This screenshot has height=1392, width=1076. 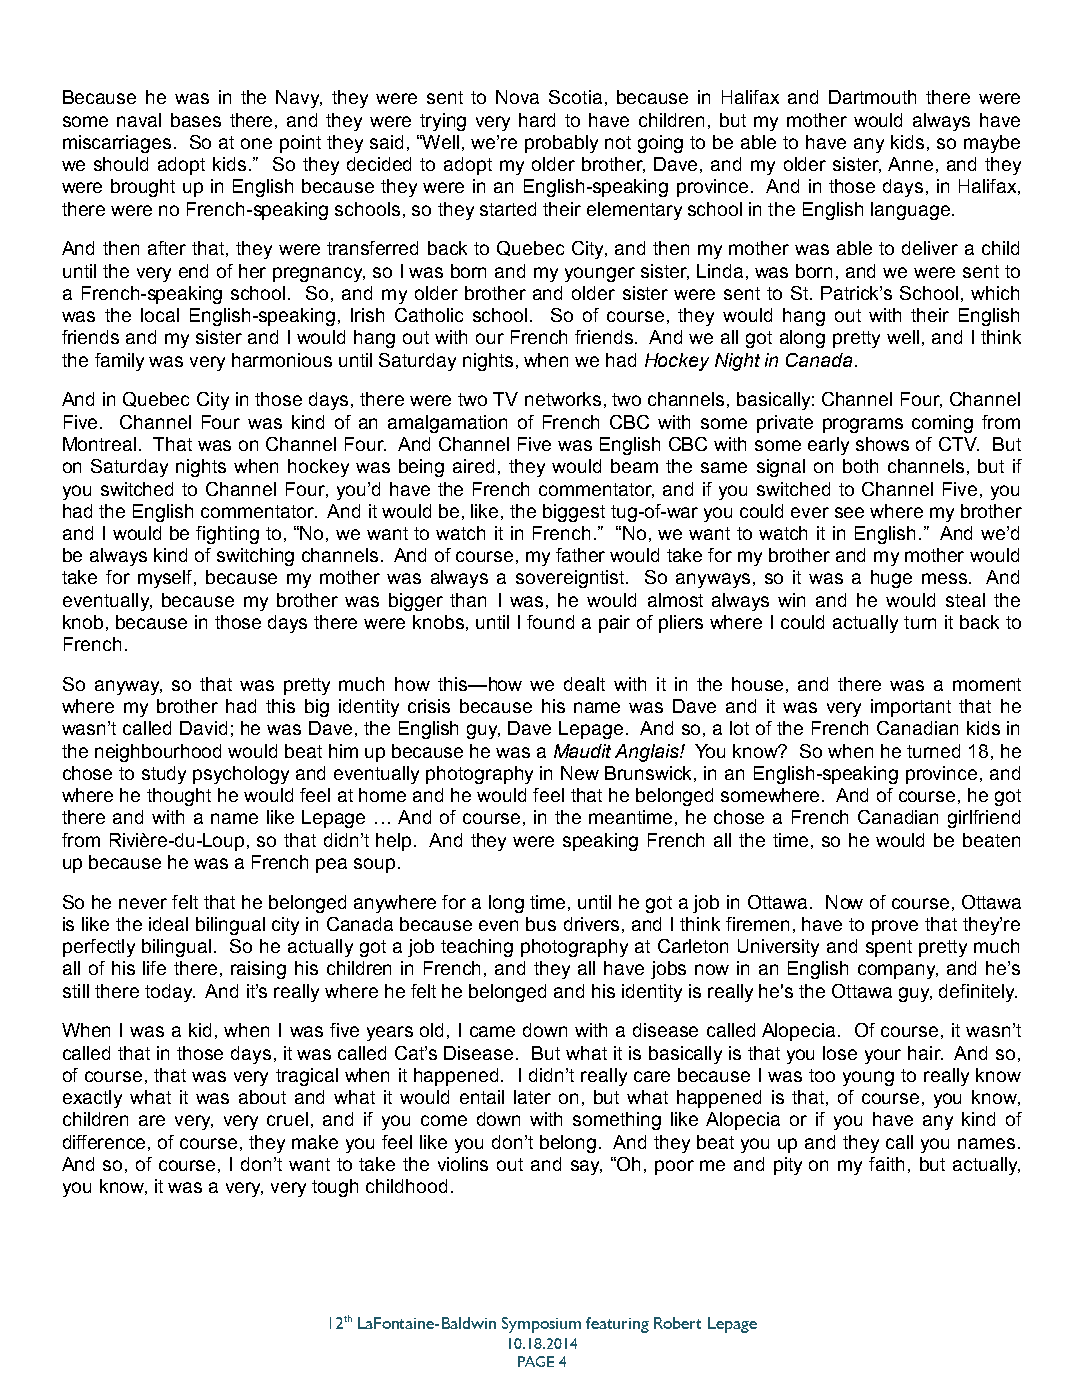 What do you see at coordinates (584, 684) in the screenshot?
I see `dealt` at bounding box center [584, 684].
